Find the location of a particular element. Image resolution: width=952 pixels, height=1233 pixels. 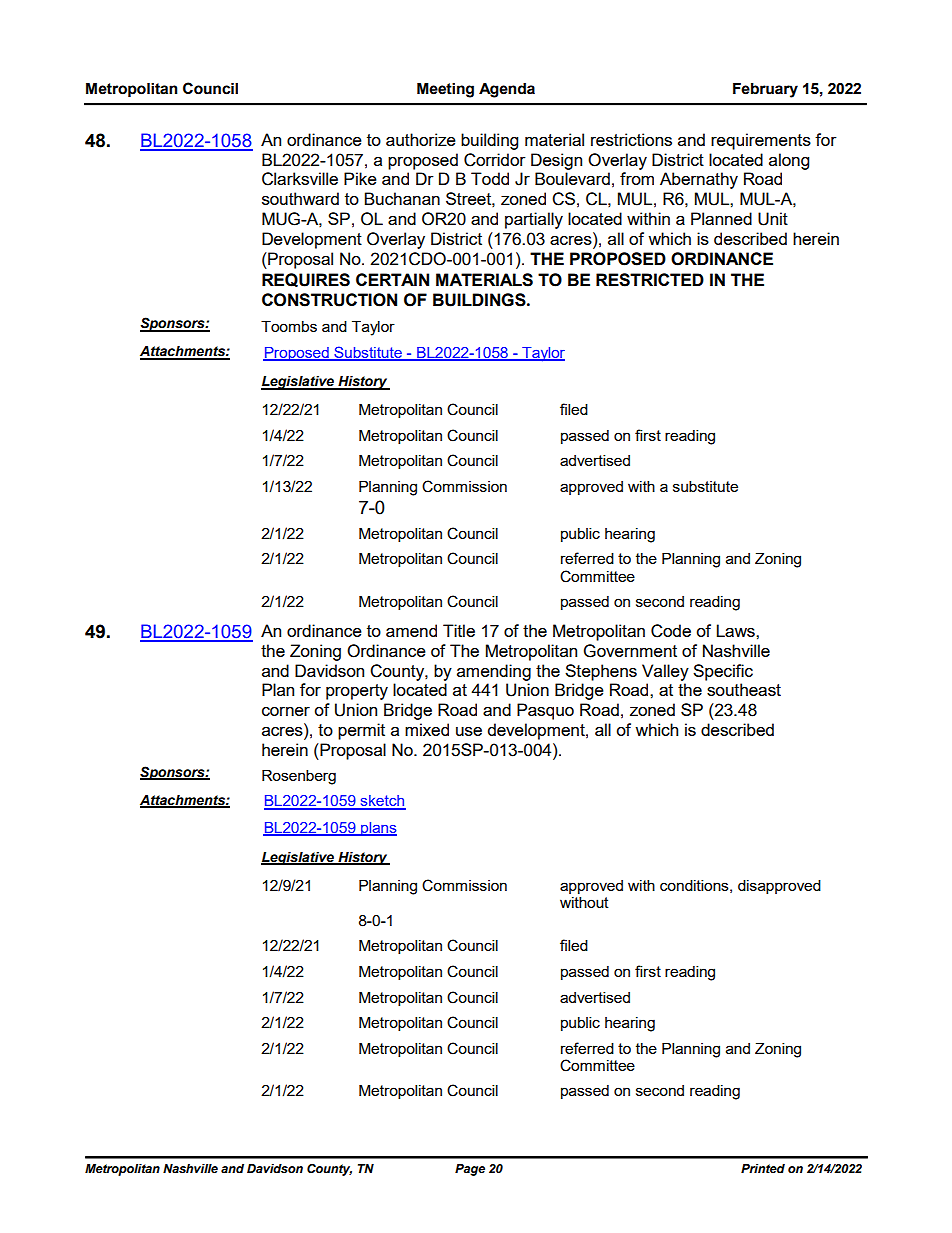

CONSTRUCTION is located at coordinates (329, 300).
